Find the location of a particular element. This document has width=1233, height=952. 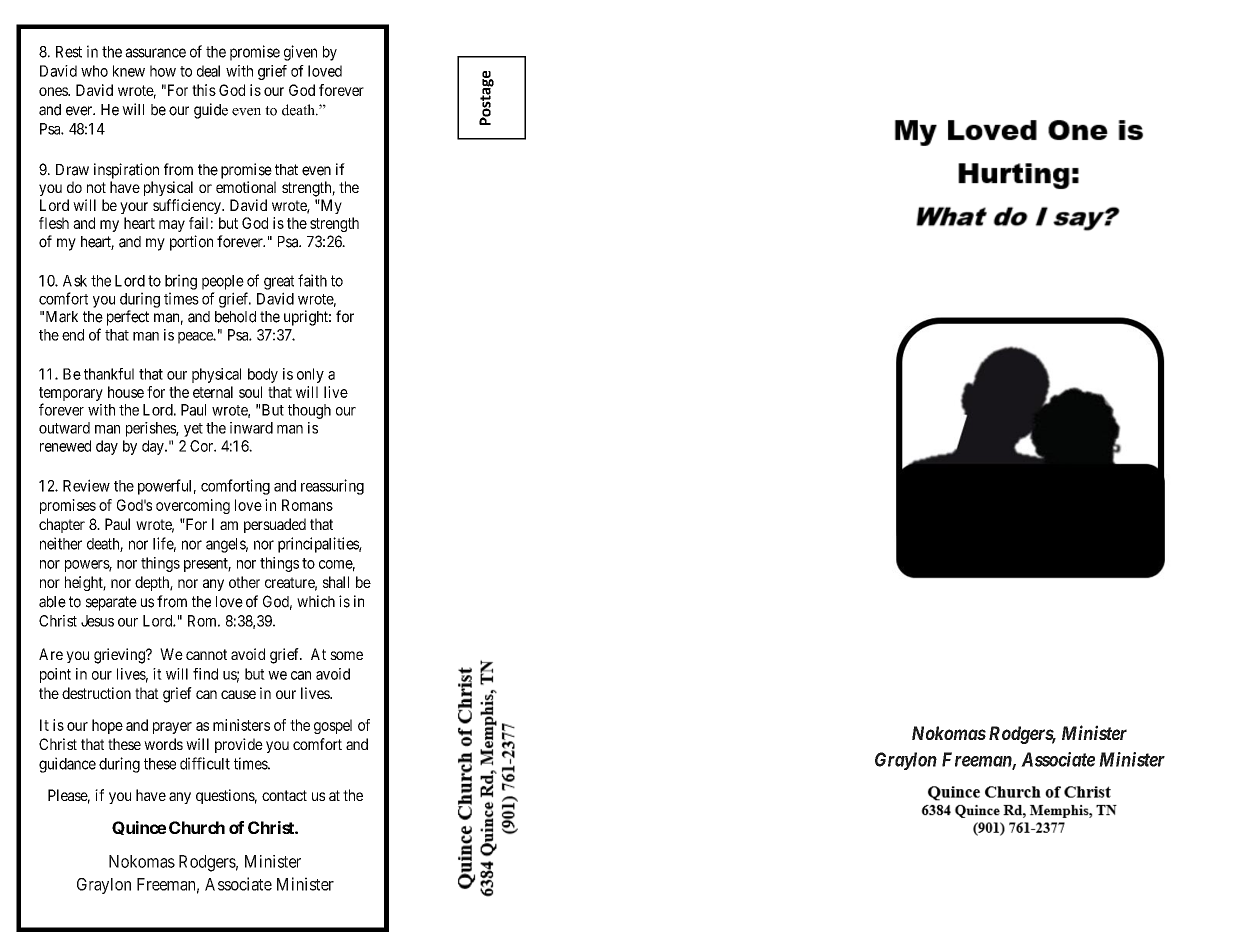

renewed is located at coordinates (65, 446).
